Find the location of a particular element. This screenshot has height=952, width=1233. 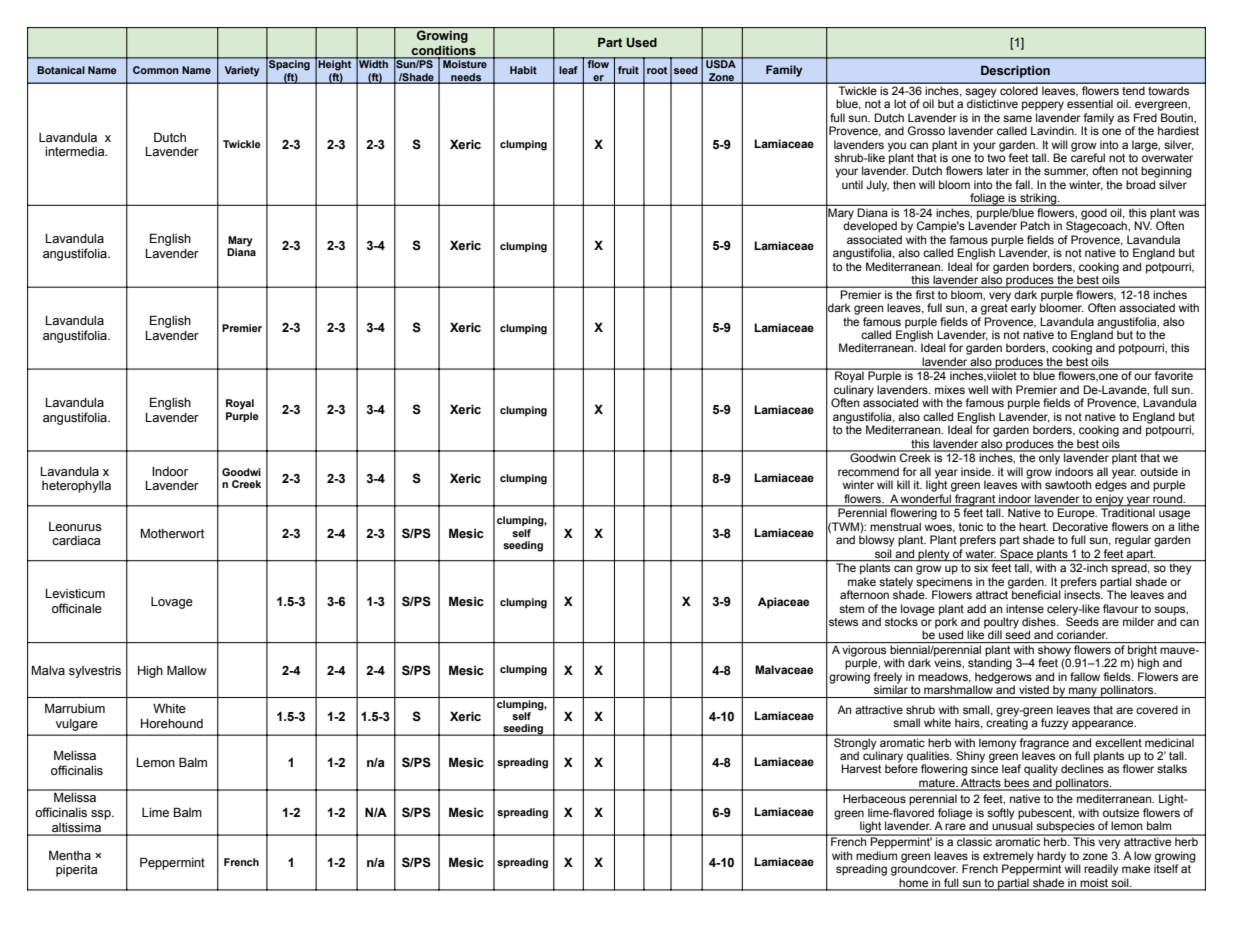

Apiaceae is located at coordinates (783, 603).
